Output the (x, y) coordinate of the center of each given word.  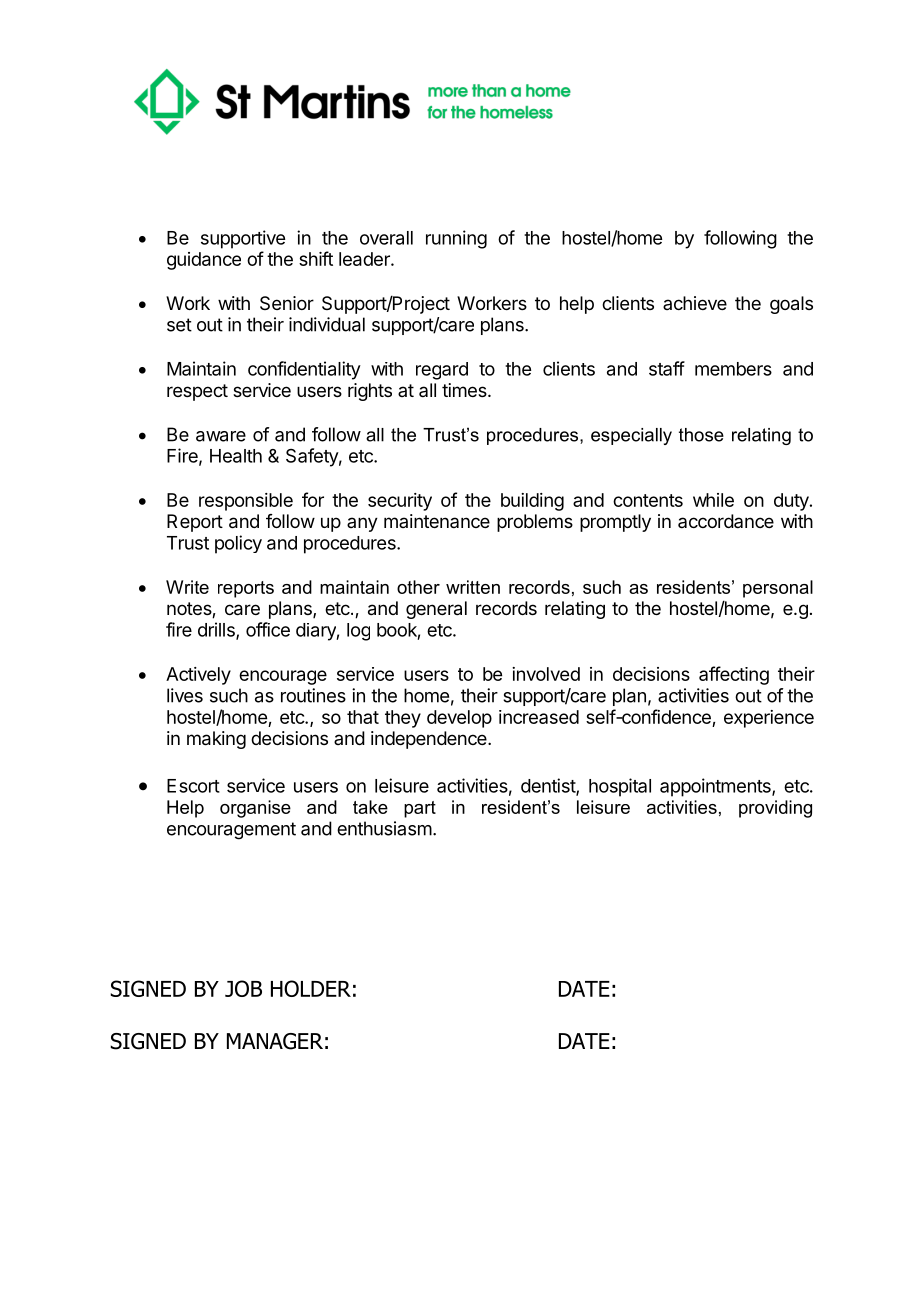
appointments (716, 787)
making (216, 740)
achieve (695, 303)
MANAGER (275, 1041)
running (456, 239)
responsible (246, 502)
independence (430, 740)
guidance (204, 261)
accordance (726, 521)
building (532, 502)
